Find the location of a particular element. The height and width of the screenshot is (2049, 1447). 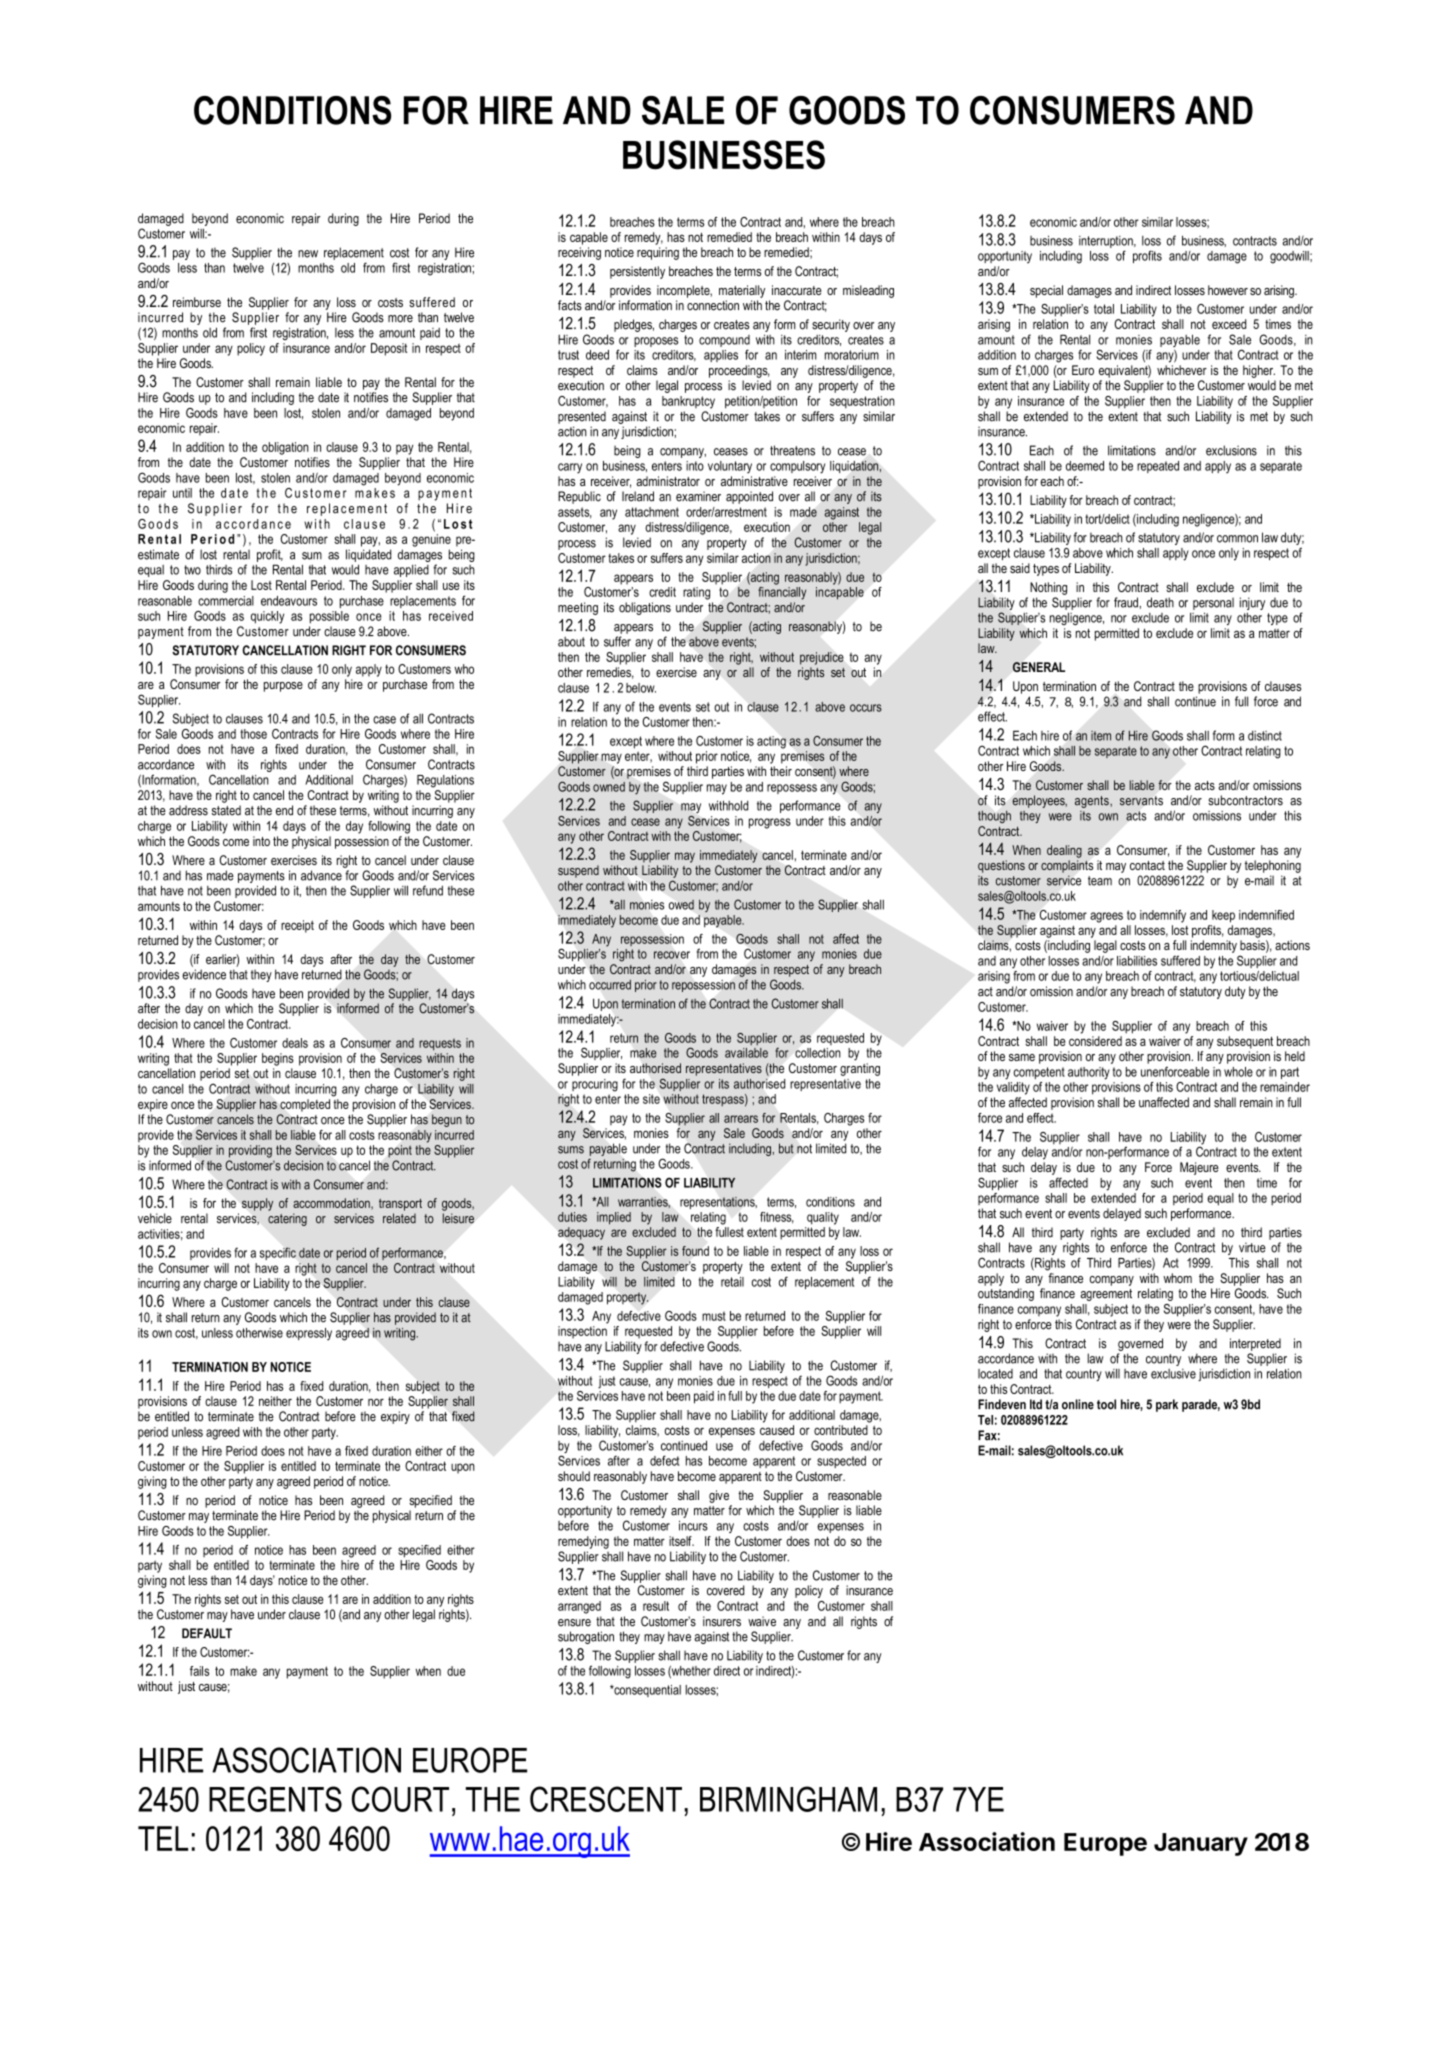

BIRMINGHAM is located at coordinates (788, 1799).
